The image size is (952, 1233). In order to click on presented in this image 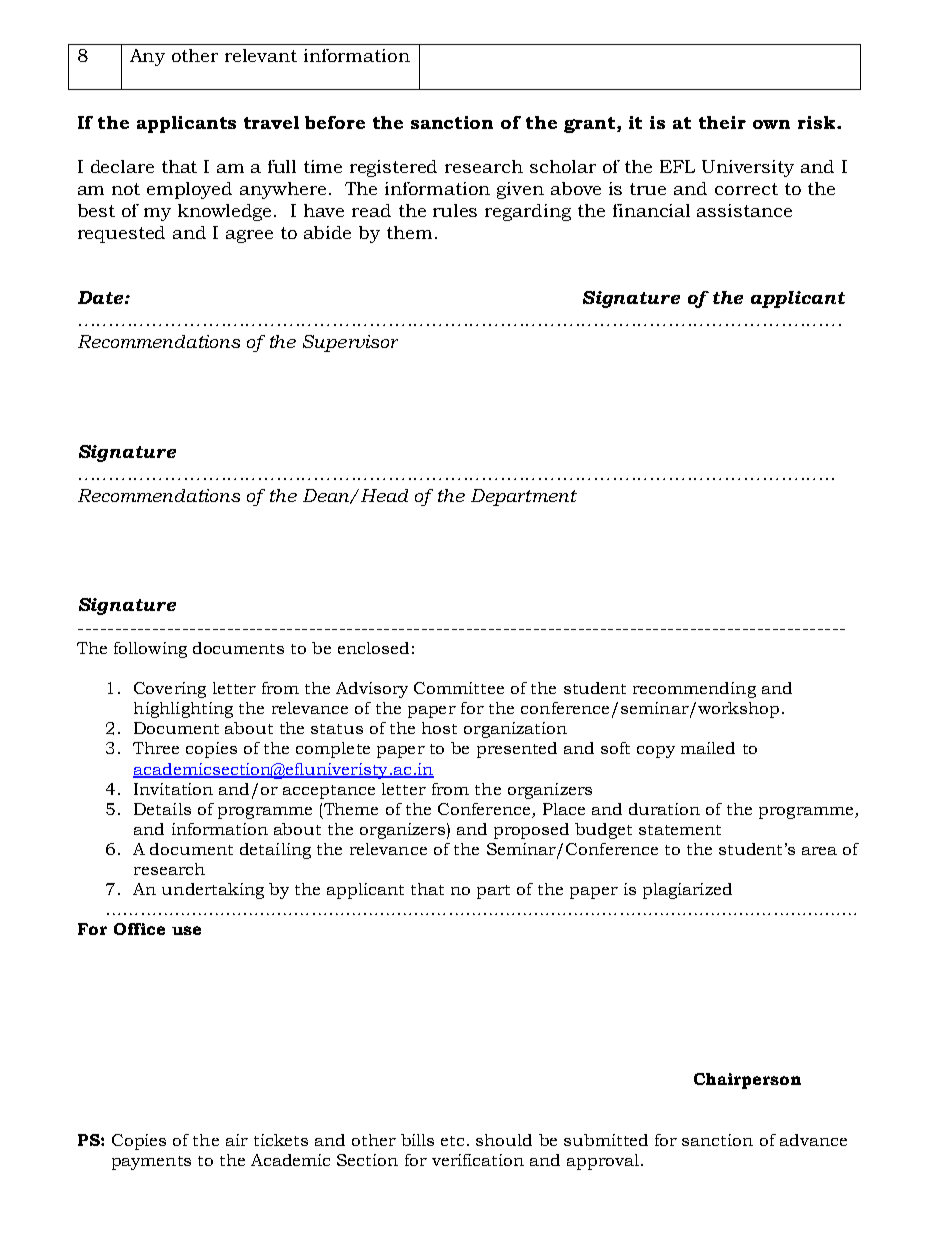, I will do `click(517, 750)`.
